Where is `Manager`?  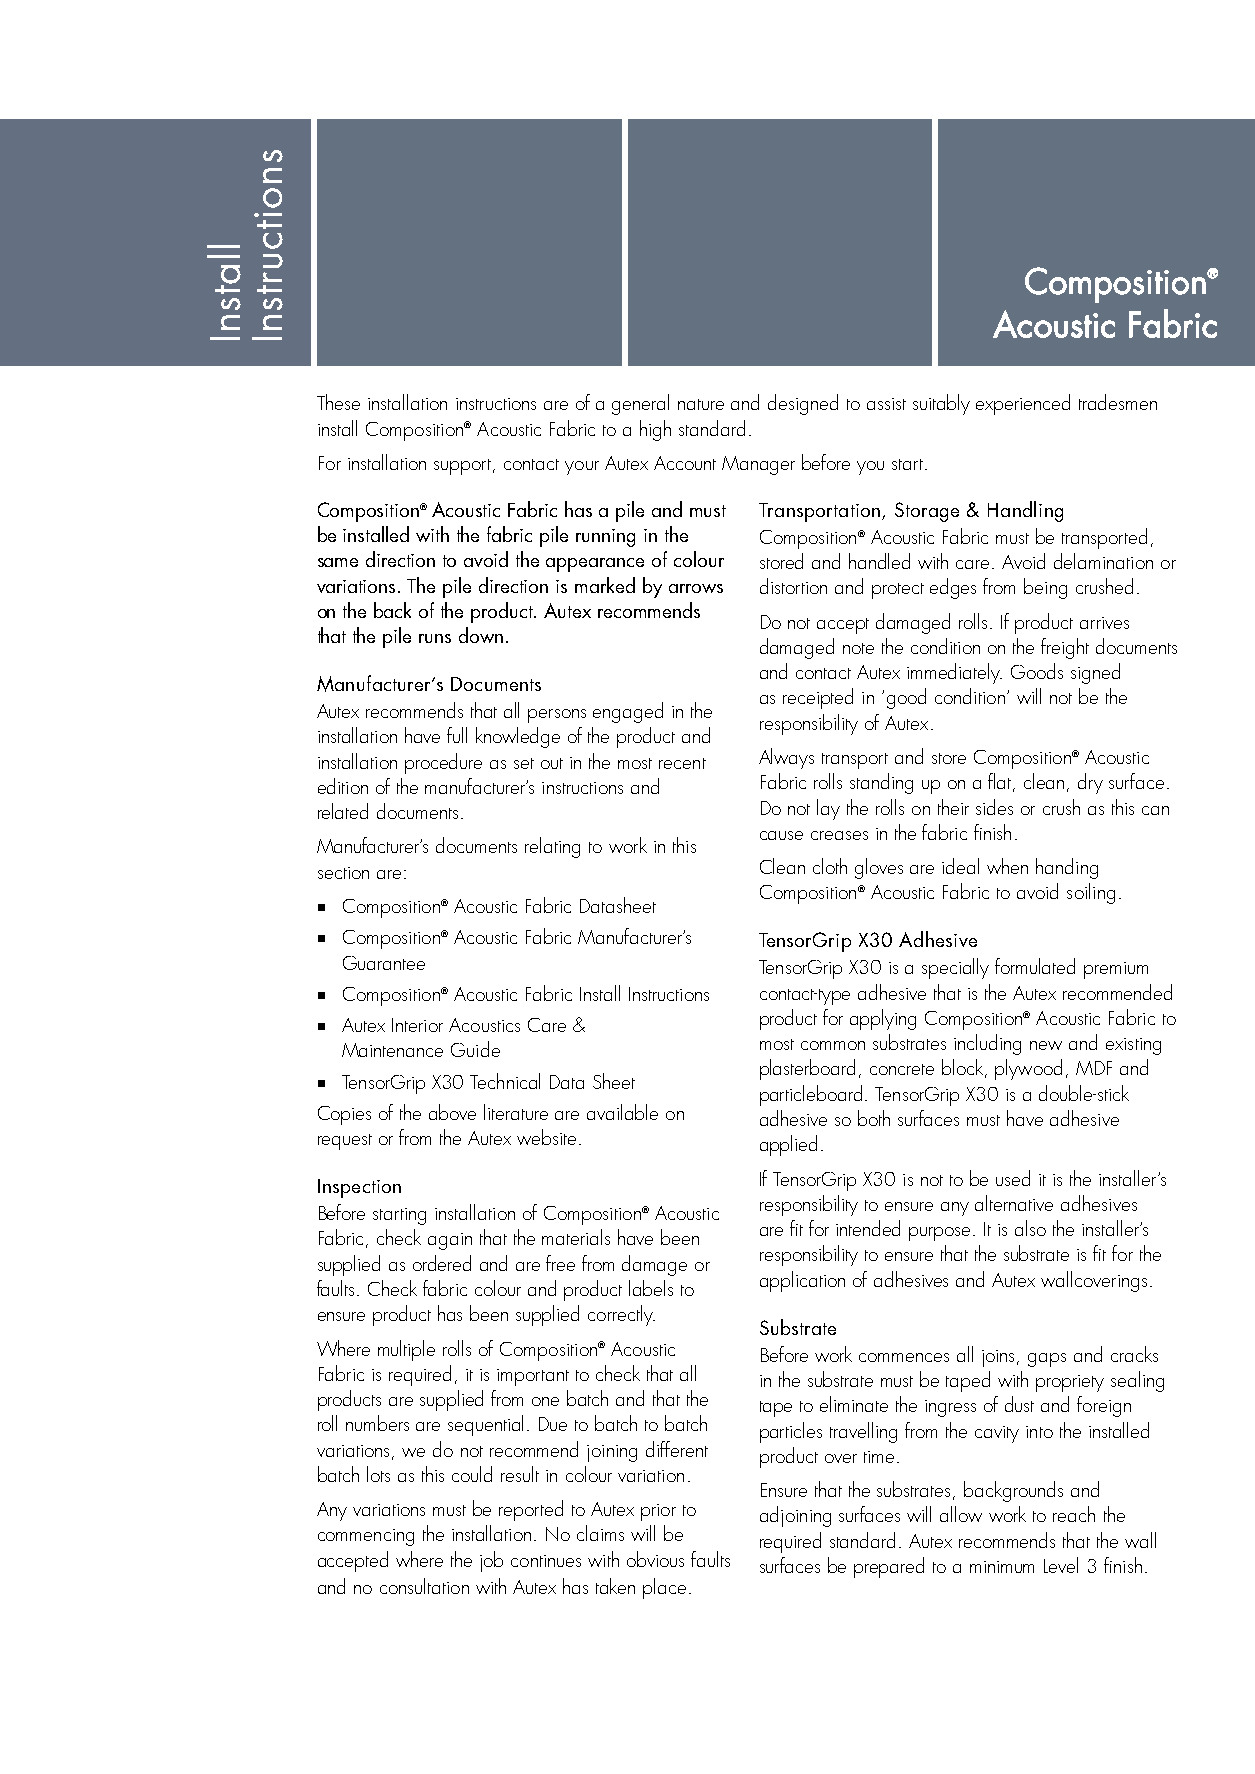
Manager is located at coordinates (758, 465).
